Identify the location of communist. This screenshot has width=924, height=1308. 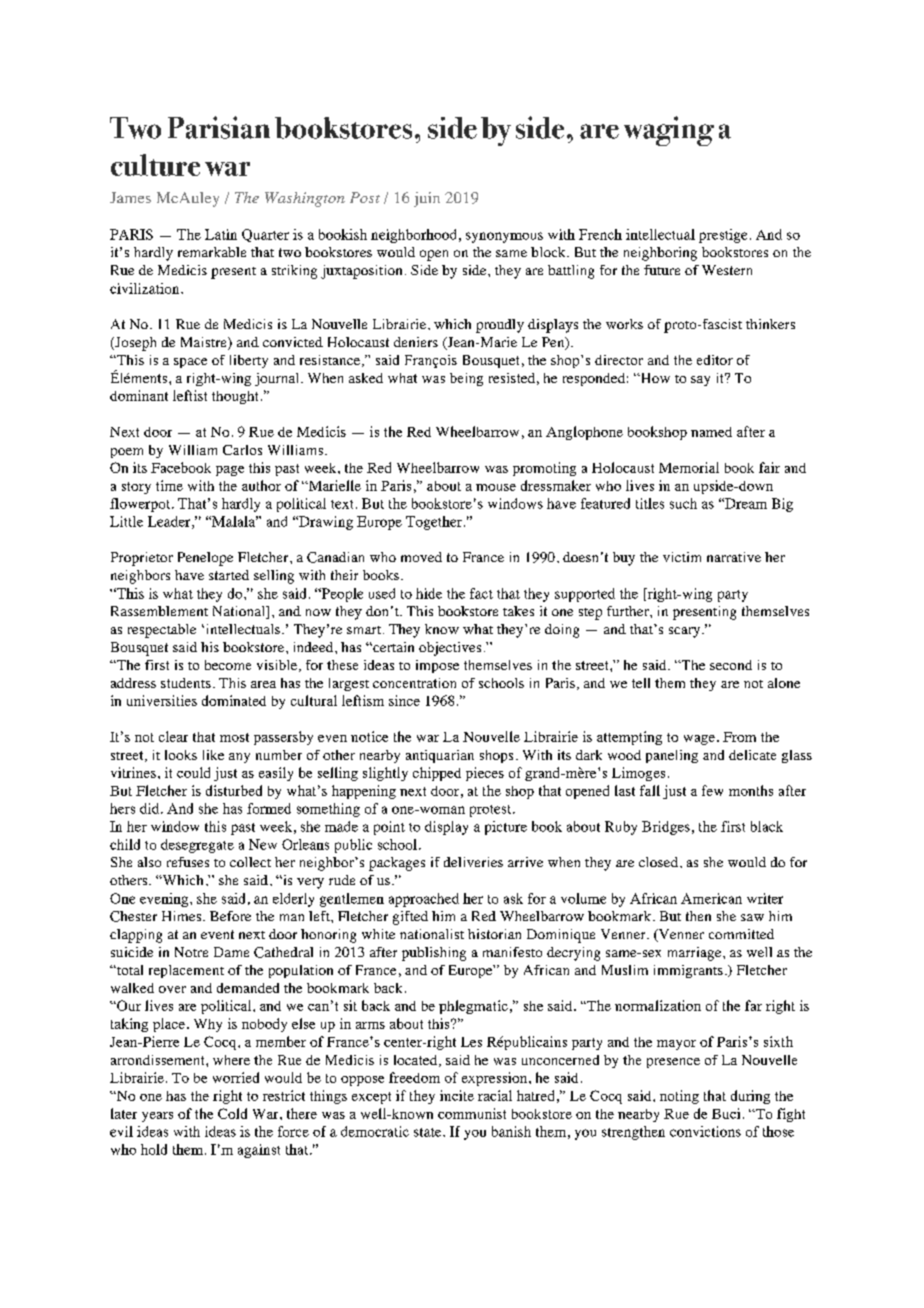
(472, 1113).
